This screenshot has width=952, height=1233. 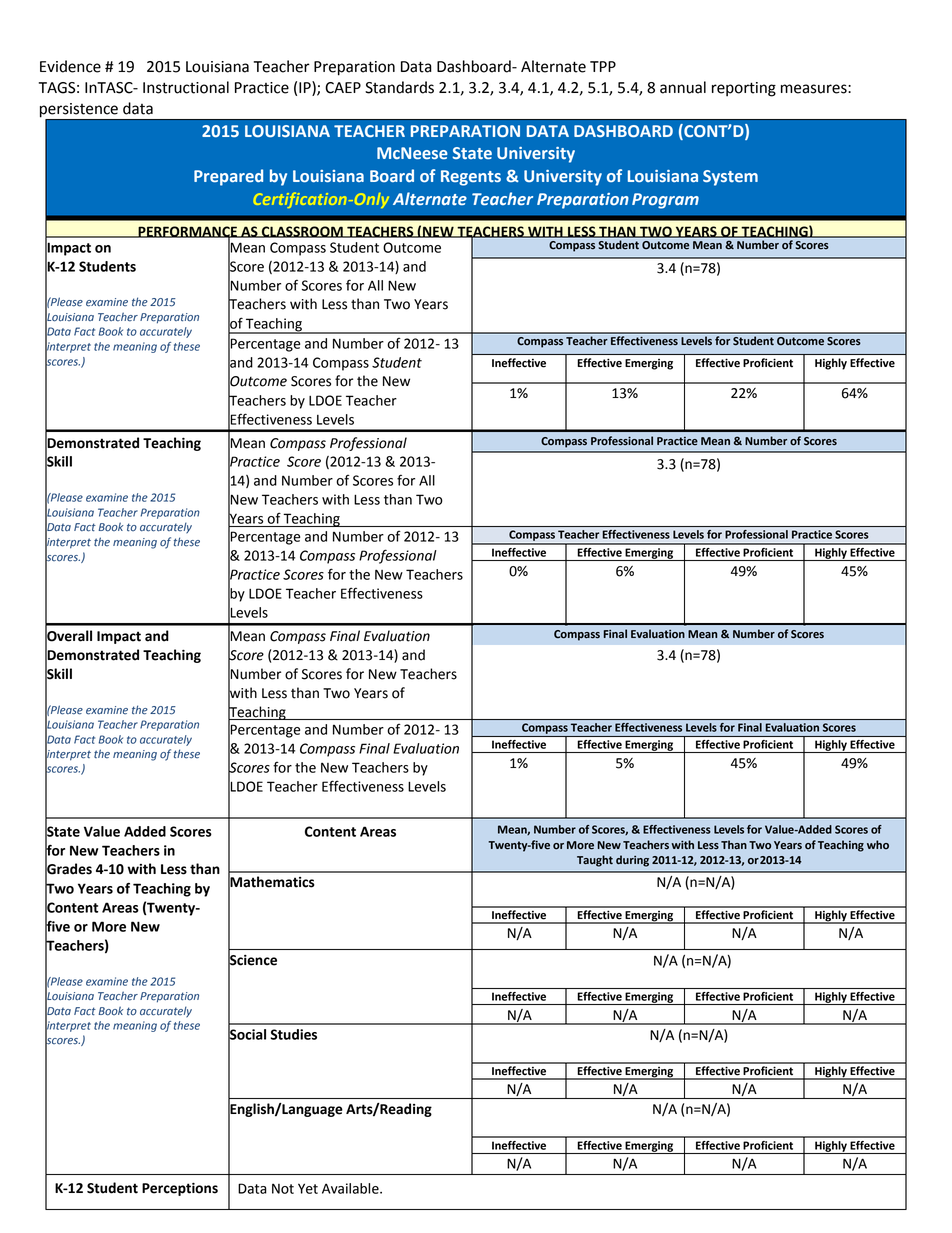 I want to click on CLASSROOM, so click(x=302, y=232).
